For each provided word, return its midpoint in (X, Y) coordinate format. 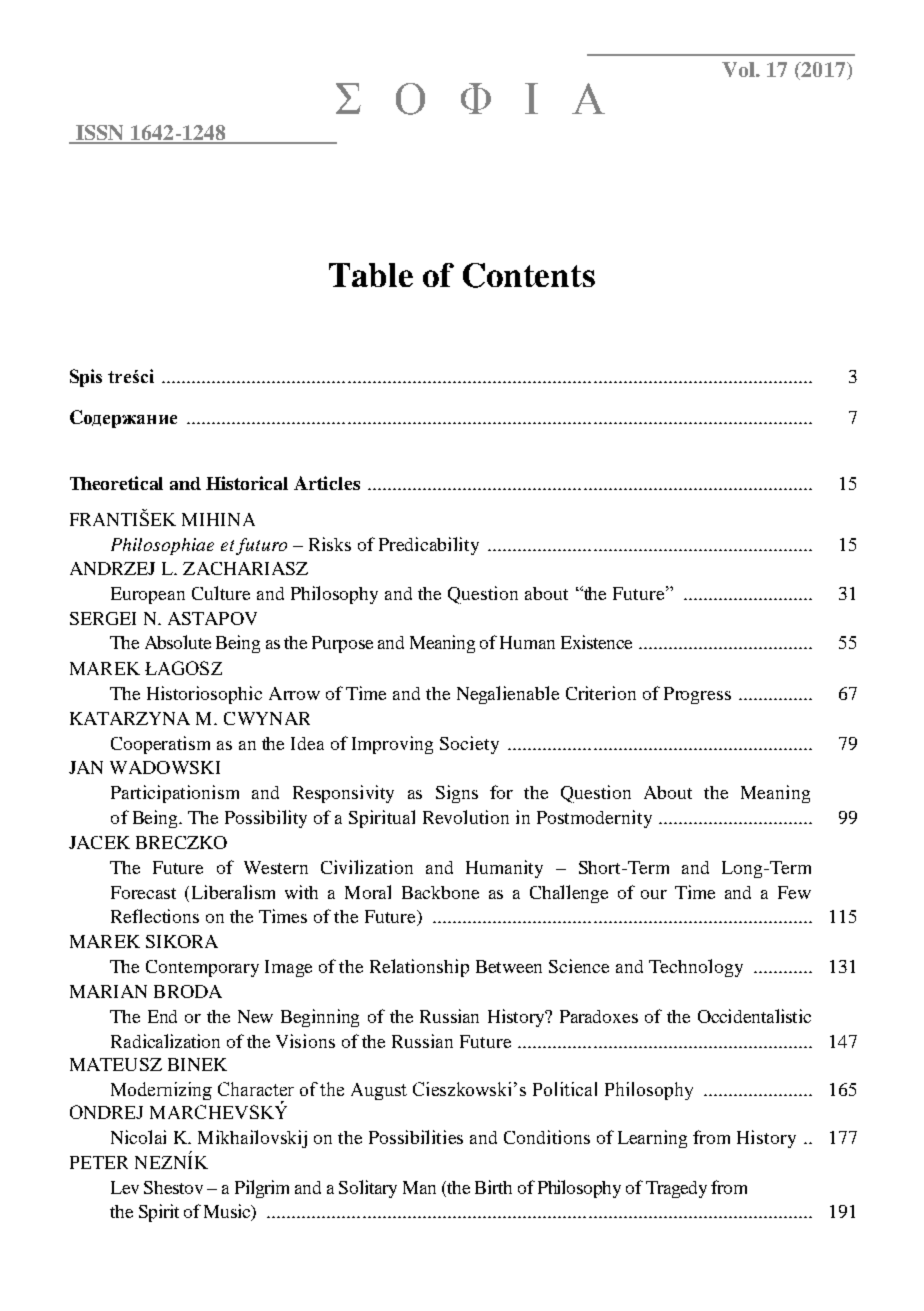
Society (469, 745)
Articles (327, 483)
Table (371, 275)
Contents (529, 275)
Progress (697, 695)
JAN (86, 767)
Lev (125, 1187)
